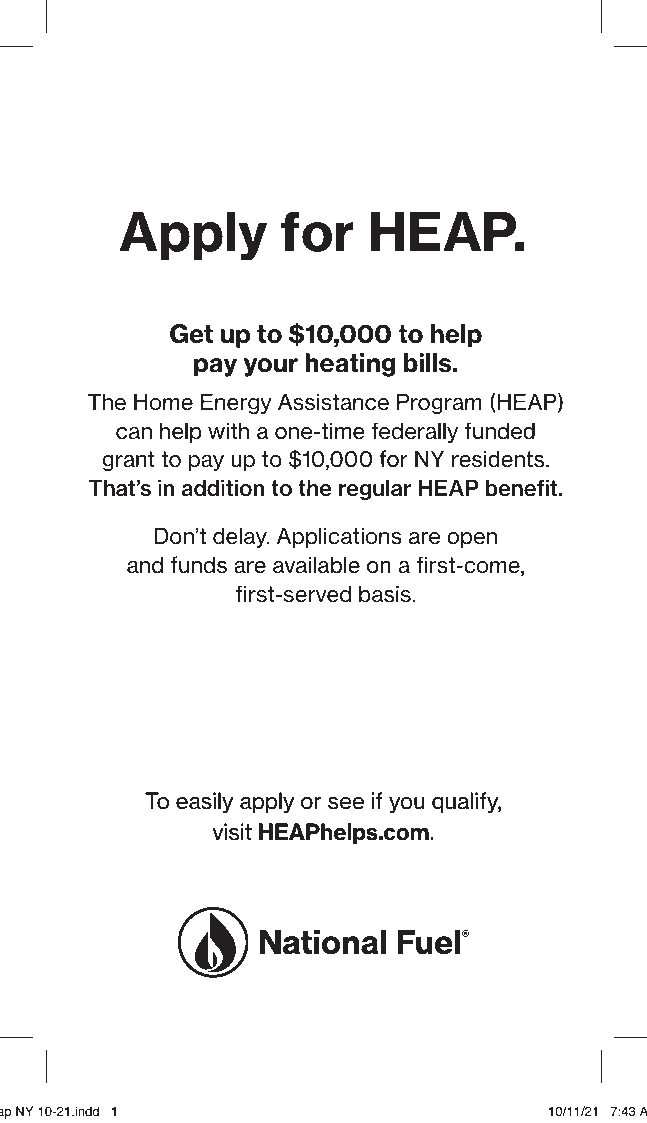 This screenshot has height=1123, width=647. I want to click on funds, so click(199, 565).
